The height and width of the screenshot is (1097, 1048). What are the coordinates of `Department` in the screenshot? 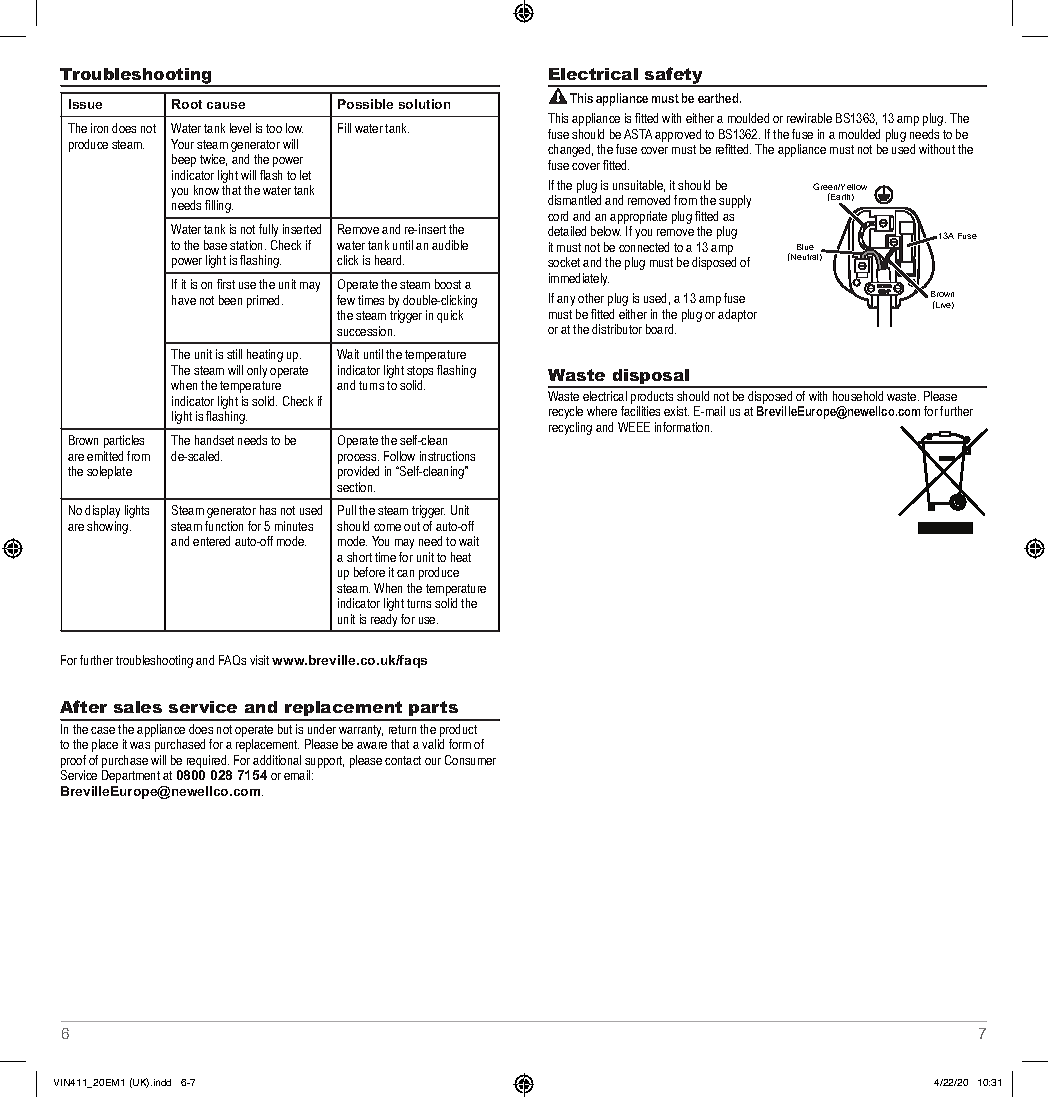 It's located at (131, 776).
